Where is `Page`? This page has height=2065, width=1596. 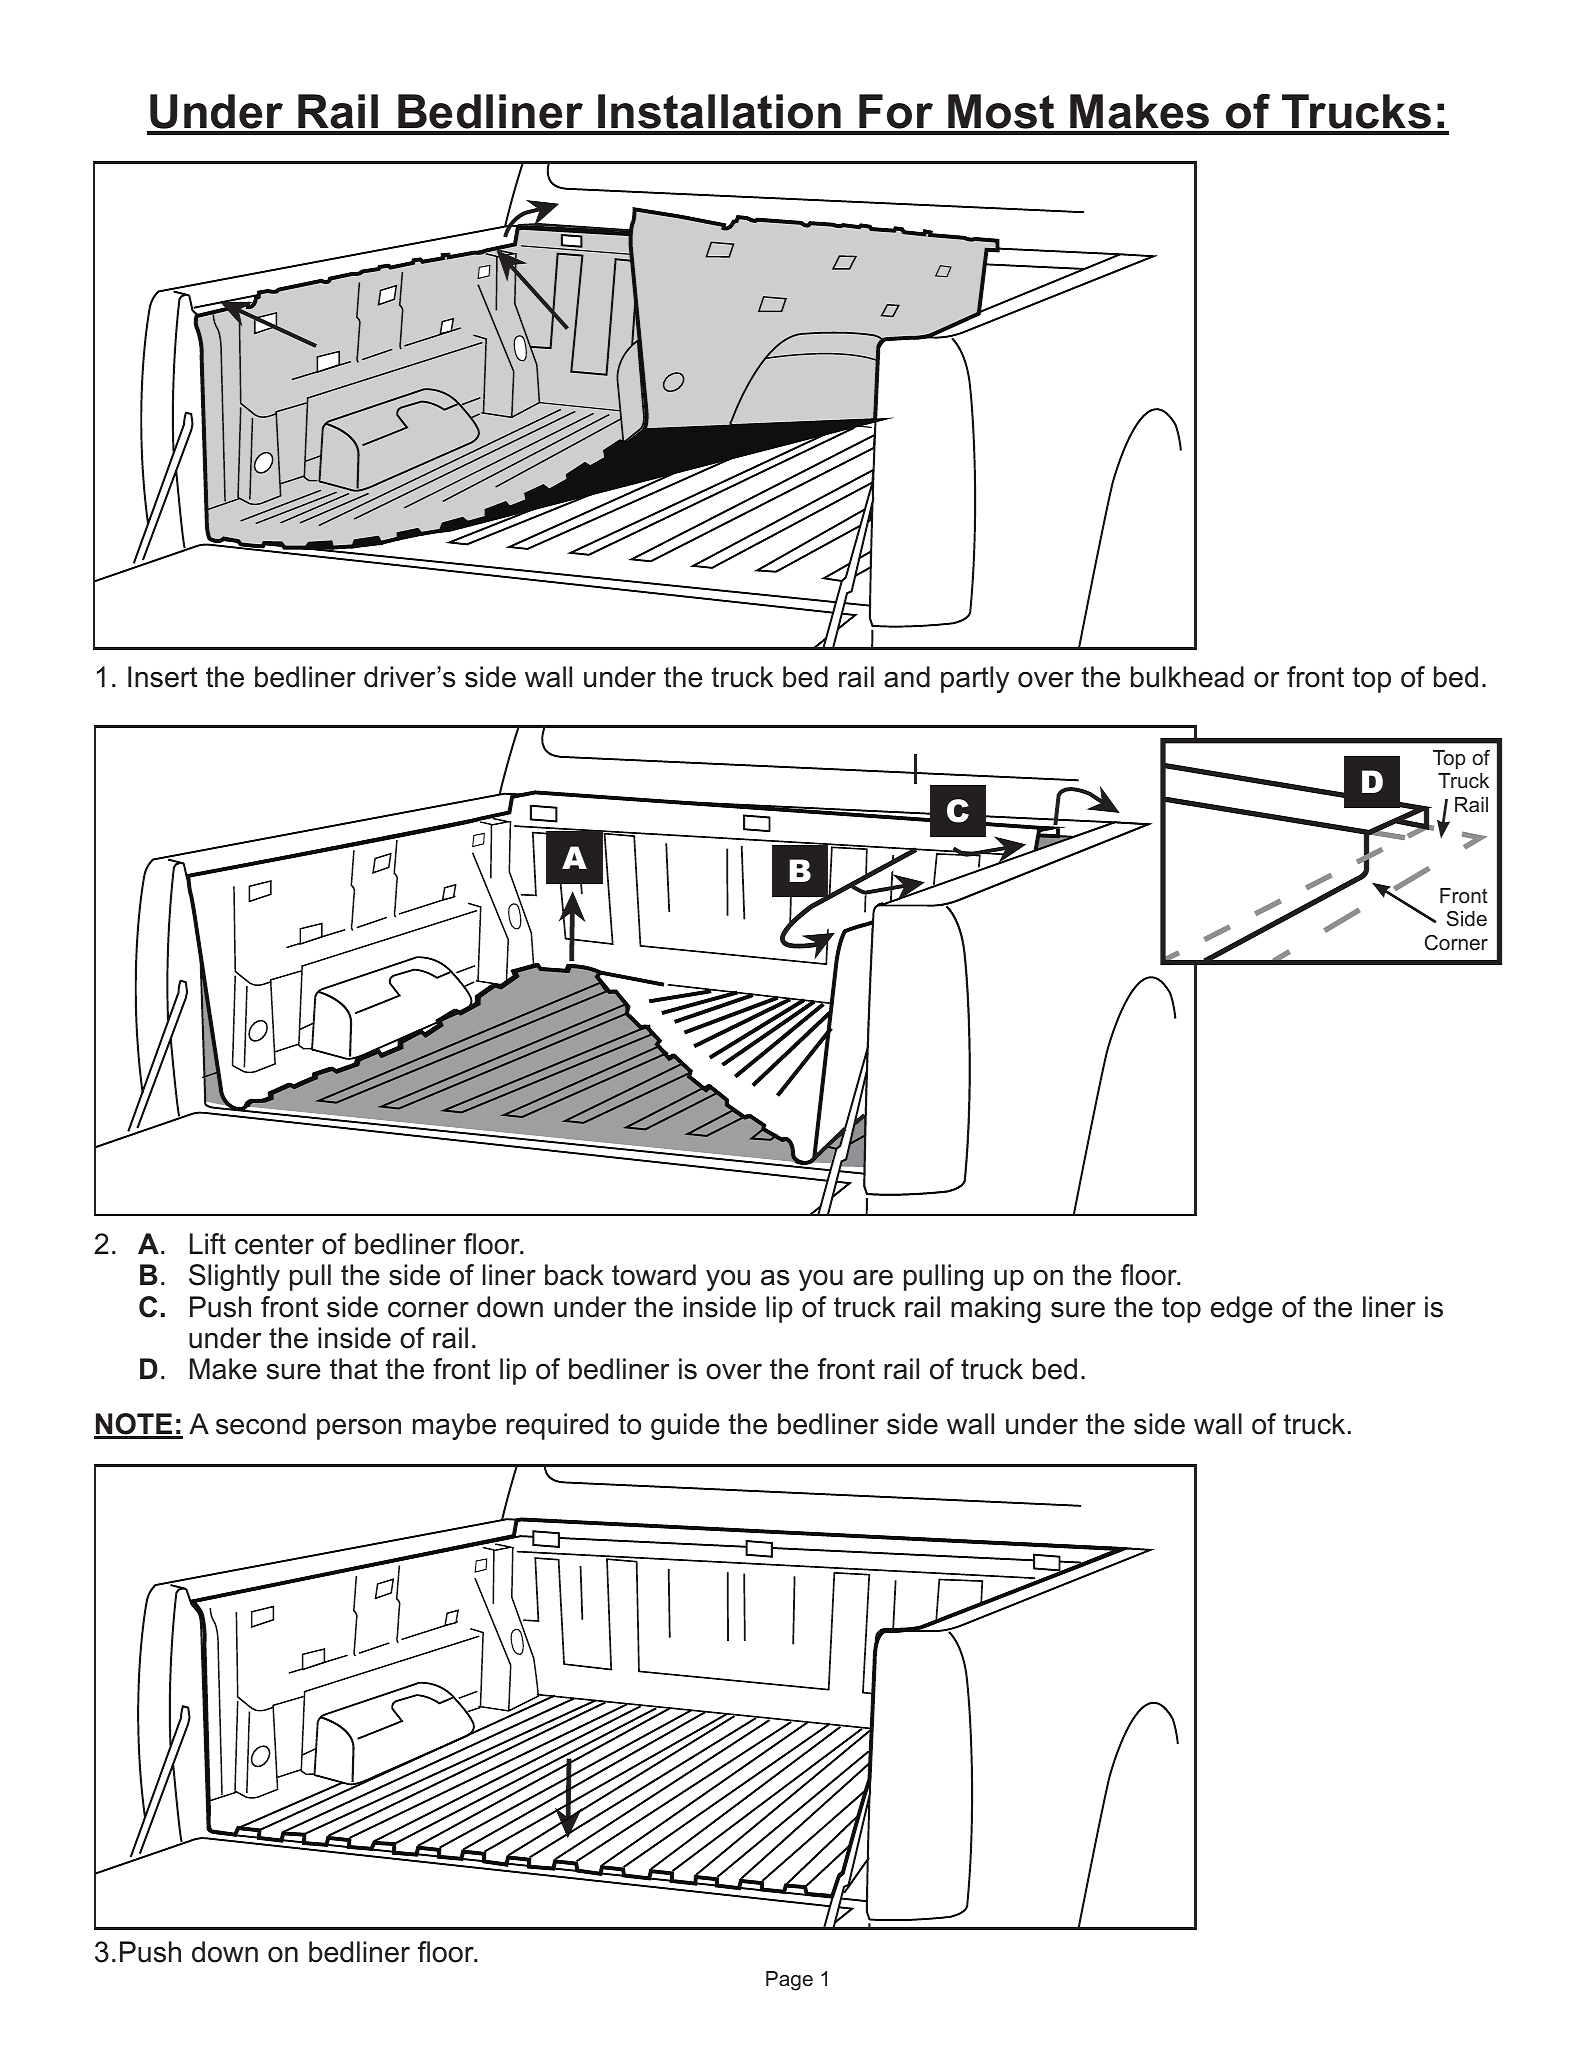 Page is located at coordinates (789, 1981).
